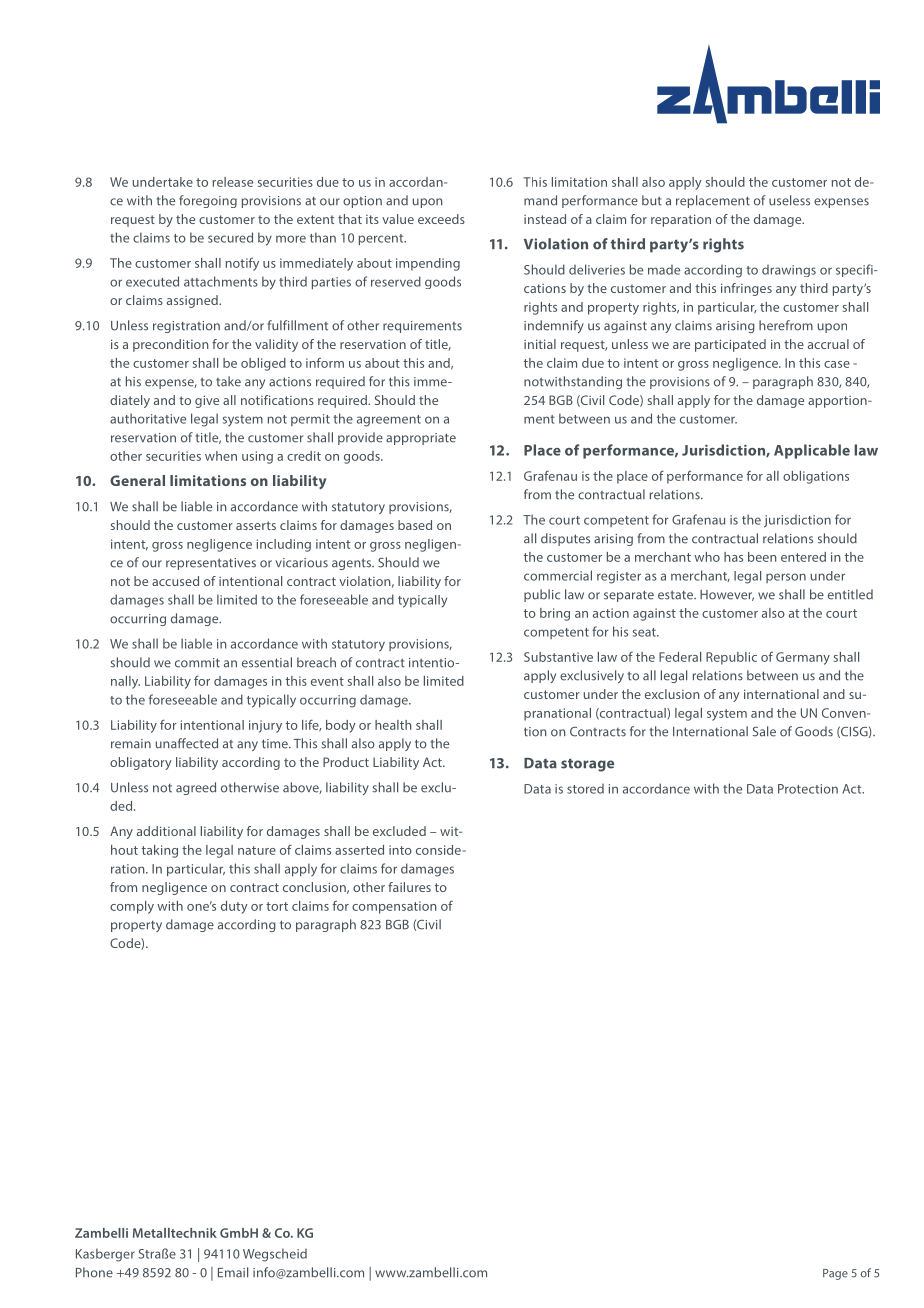  What do you see at coordinates (764, 731) in the screenshot?
I see `Sale` at bounding box center [764, 731].
